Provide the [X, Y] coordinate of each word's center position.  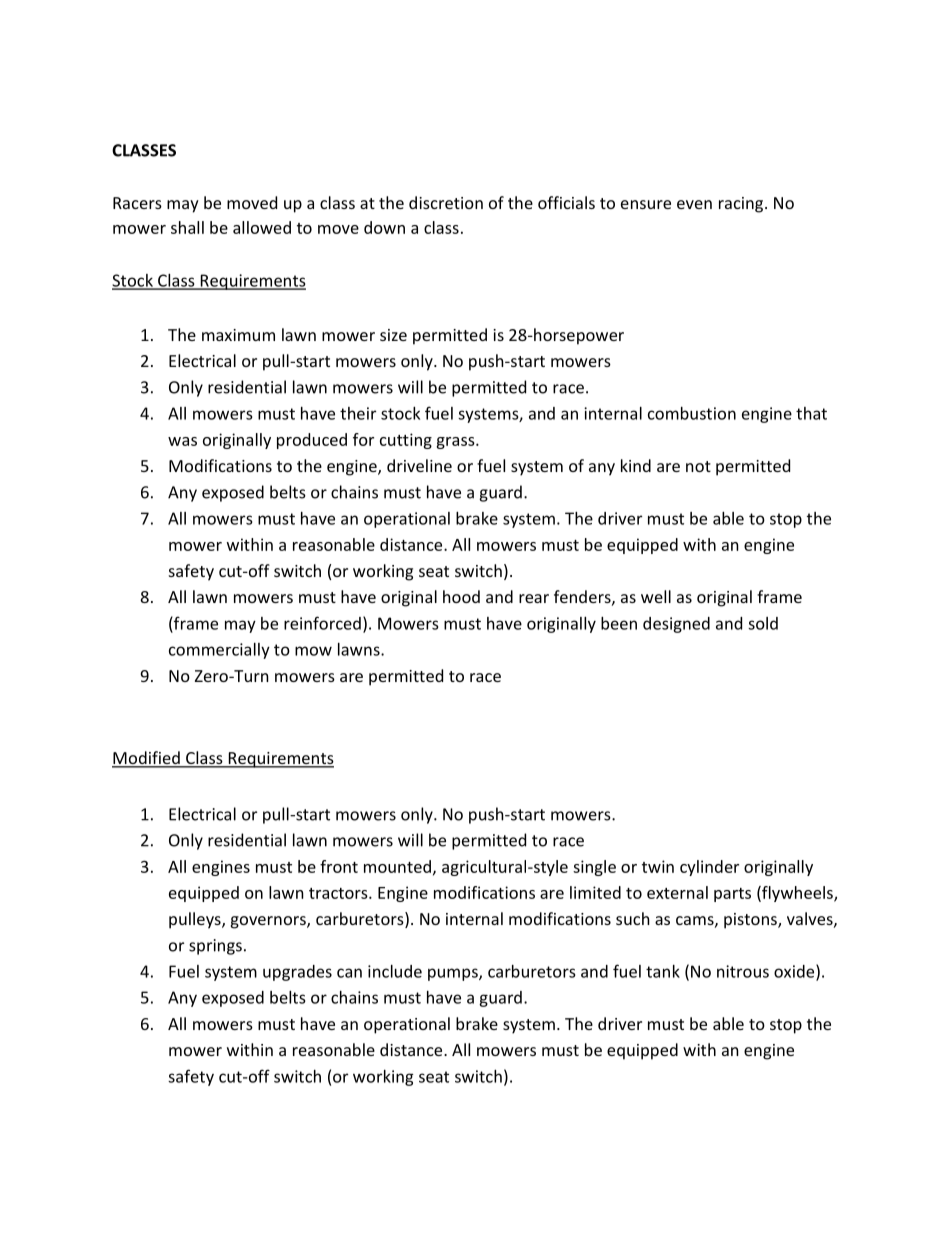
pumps [454, 974]
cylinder [709, 868]
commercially [219, 651]
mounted [397, 866]
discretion [446, 202]
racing [742, 205]
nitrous [743, 971]
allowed [262, 227]
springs [215, 947]
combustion [692, 413]
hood [461, 596]
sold [763, 623]
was [182, 441]
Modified [147, 759]
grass [456, 443]
